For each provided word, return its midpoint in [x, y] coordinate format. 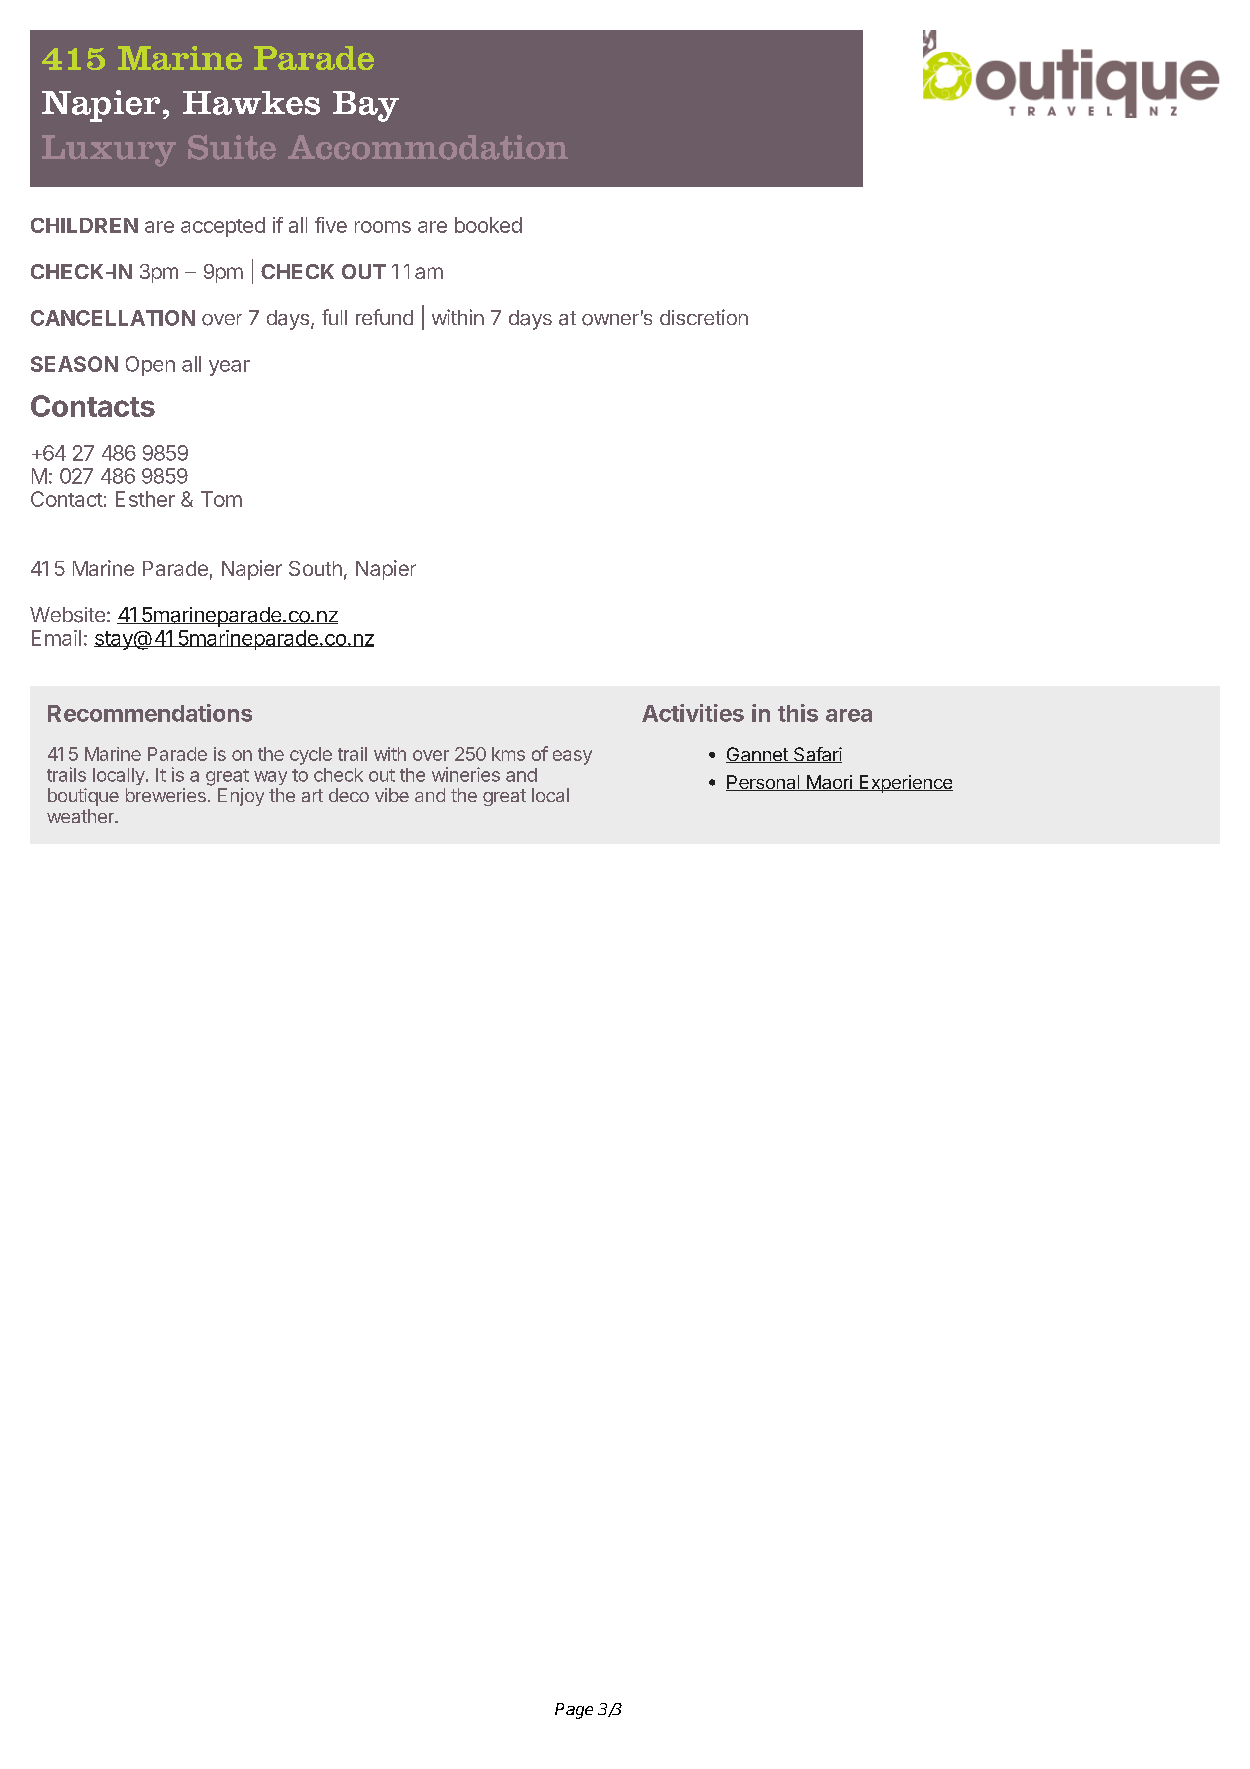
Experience [905, 784]
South [315, 568]
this [798, 713]
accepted [223, 227]
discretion [704, 317]
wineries [466, 774]
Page [574, 1711]
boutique [83, 797]
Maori [829, 783]
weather [81, 816]
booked [488, 225]
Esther [145, 499]
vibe [392, 795]
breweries [166, 795]
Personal [764, 783]
